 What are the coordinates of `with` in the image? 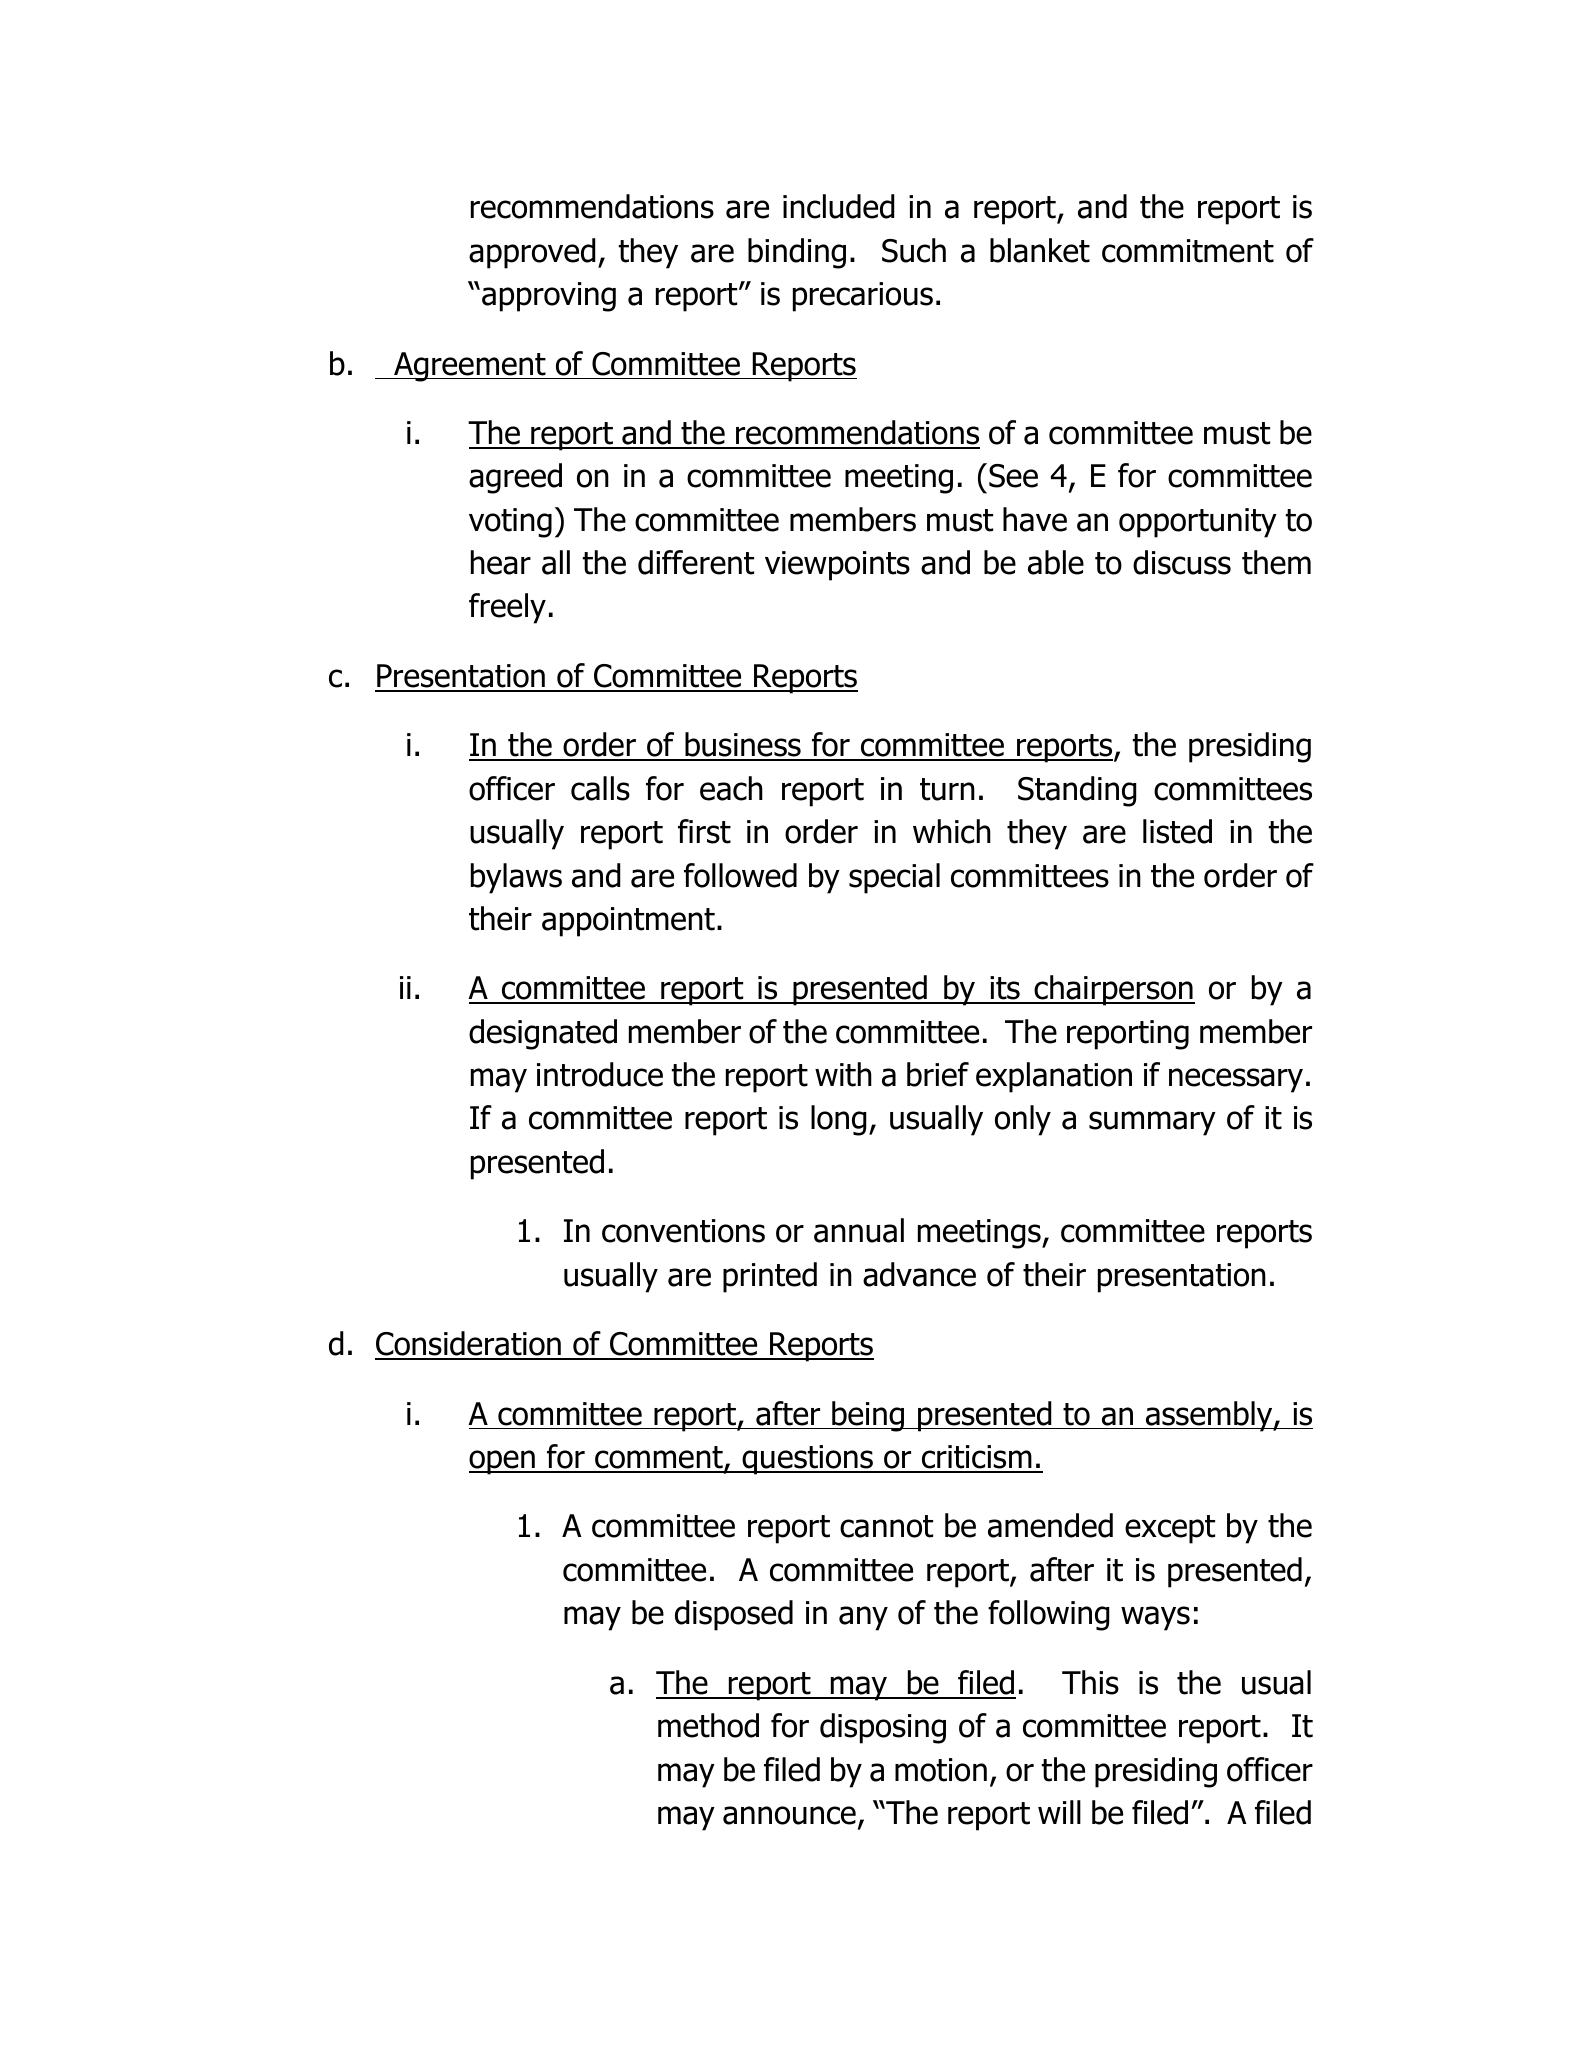 It's located at (843, 1074).
